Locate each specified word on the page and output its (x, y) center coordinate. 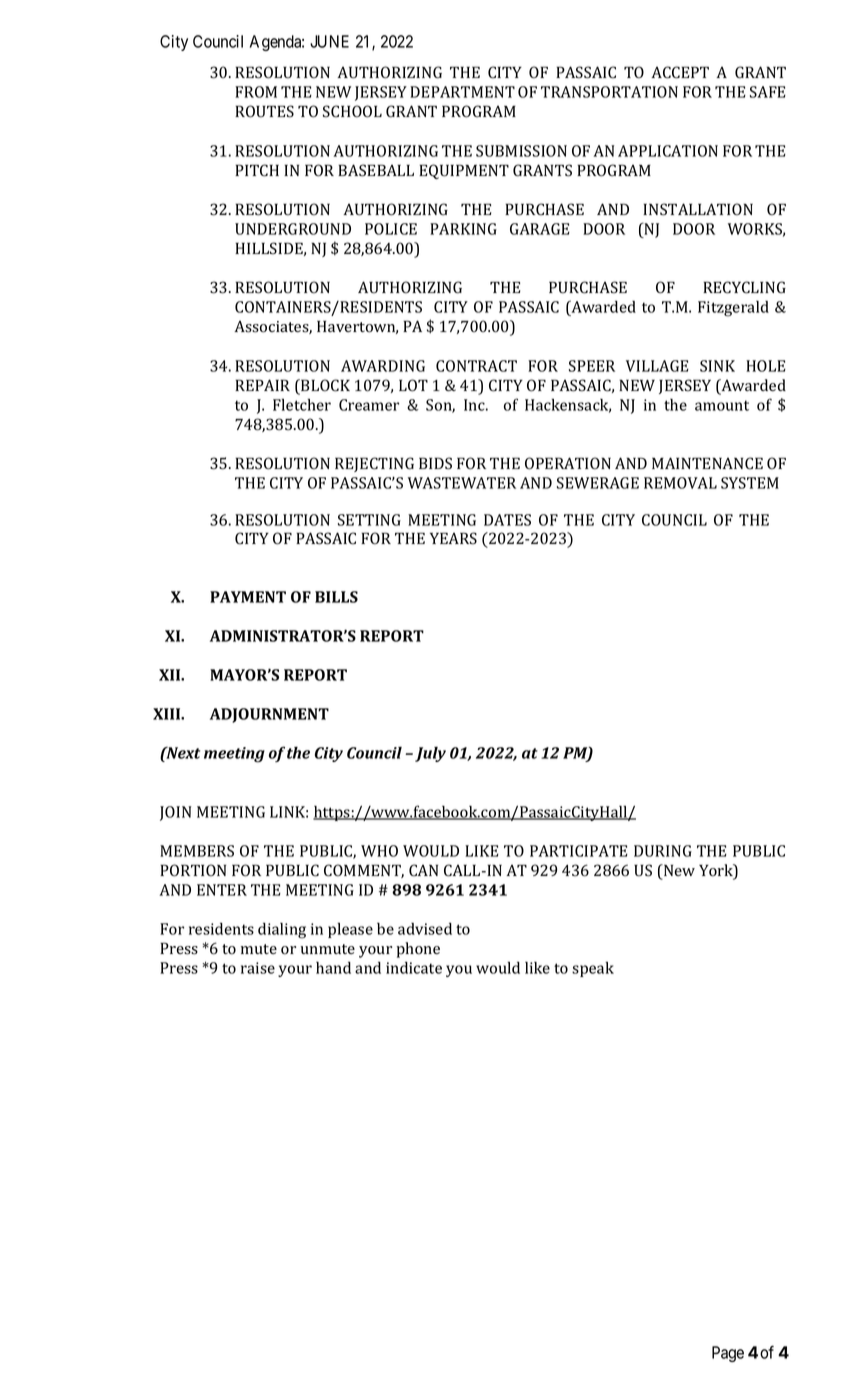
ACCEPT (680, 72)
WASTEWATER (462, 483)
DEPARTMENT (462, 92)
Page (728, 1354)
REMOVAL (680, 483)
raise (258, 968)
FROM (256, 92)
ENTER (222, 890)
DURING (663, 851)
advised (425, 929)
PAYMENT (248, 597)
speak (593, 969)
